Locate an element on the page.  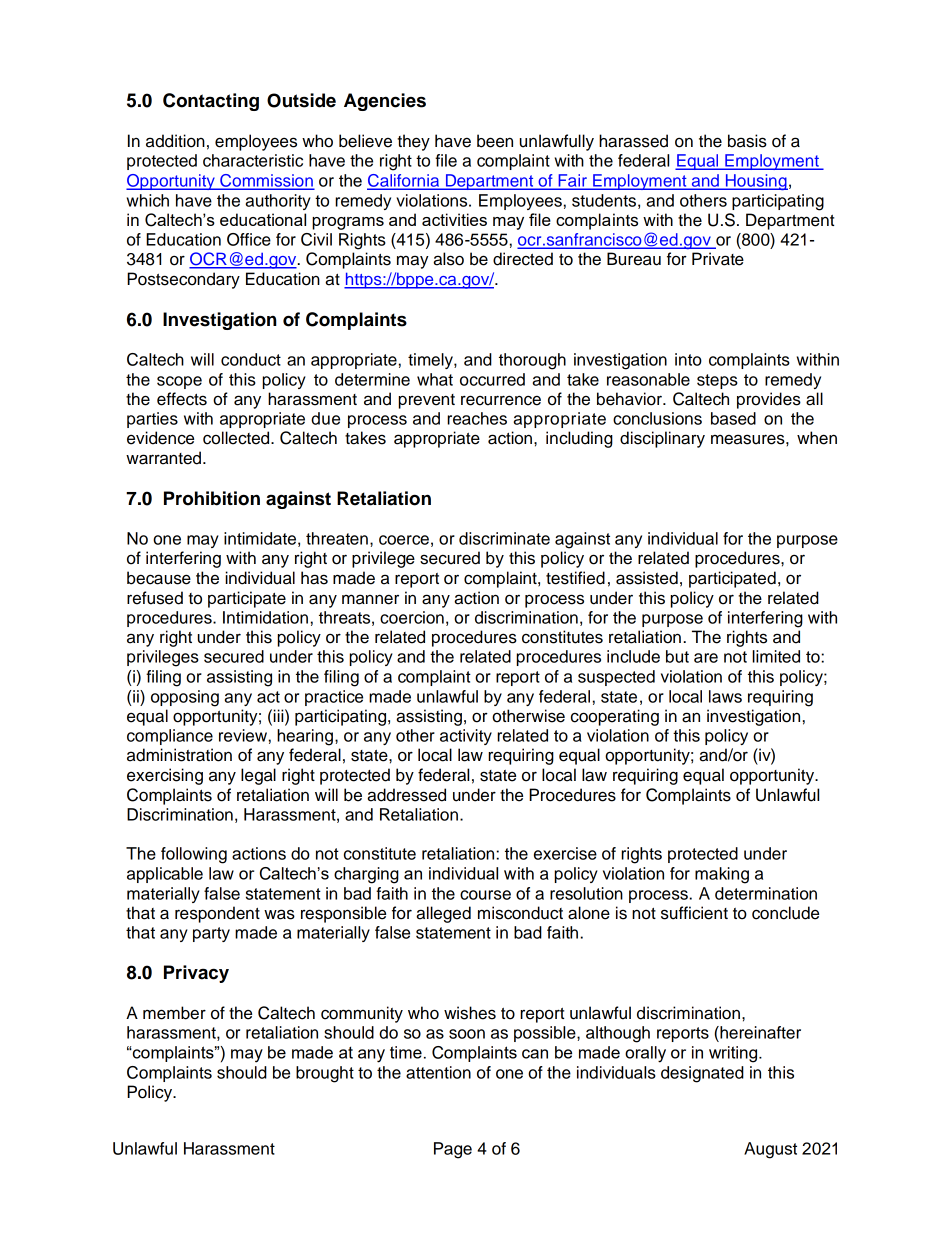
sufficient is located at coordinates (694, 913).
